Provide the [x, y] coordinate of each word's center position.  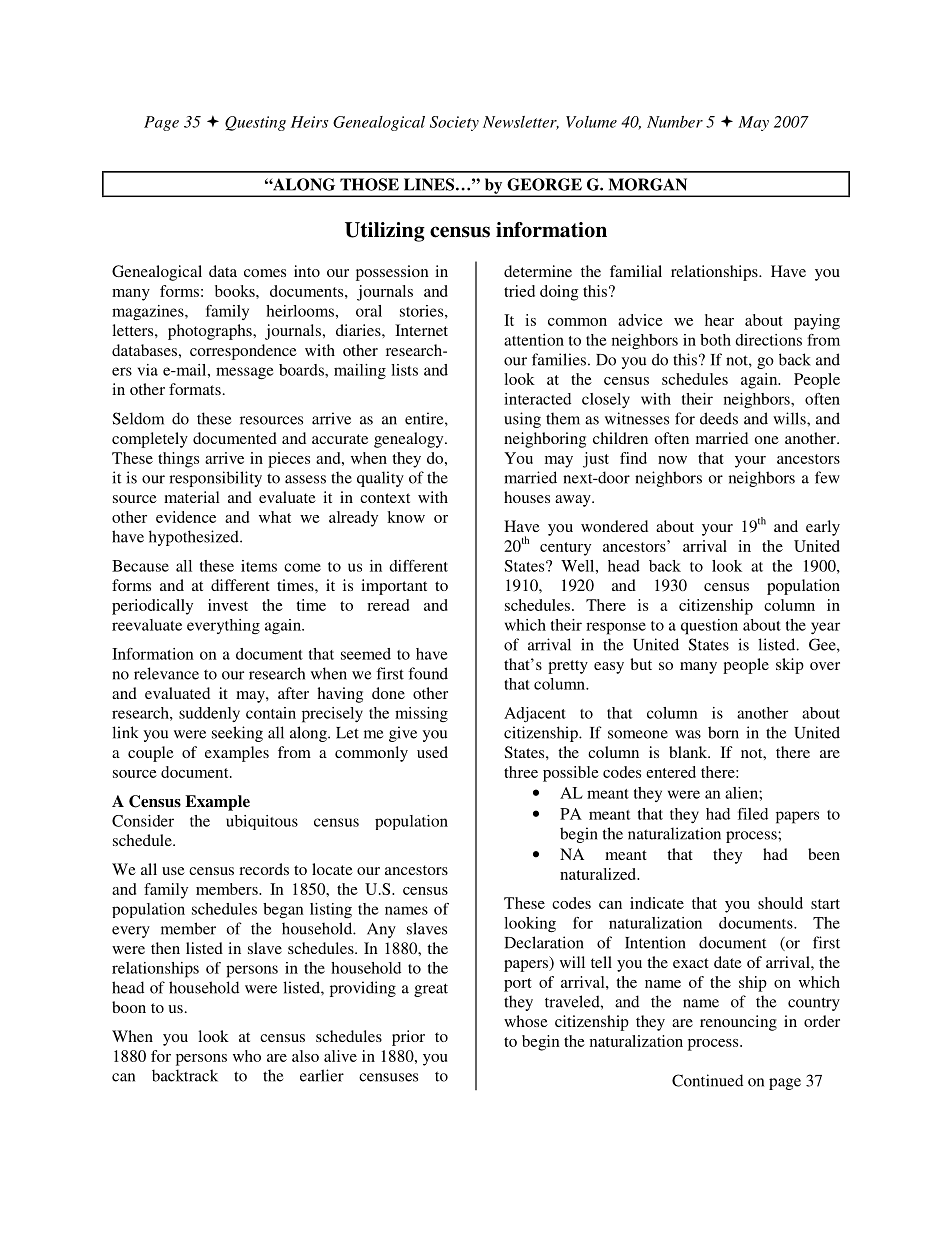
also [305, 1056]
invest [228, 605]
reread [388, 605]
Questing [255, 123]
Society [454, 123]
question [709, 627]
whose [526, 1021]
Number [675, 122]
